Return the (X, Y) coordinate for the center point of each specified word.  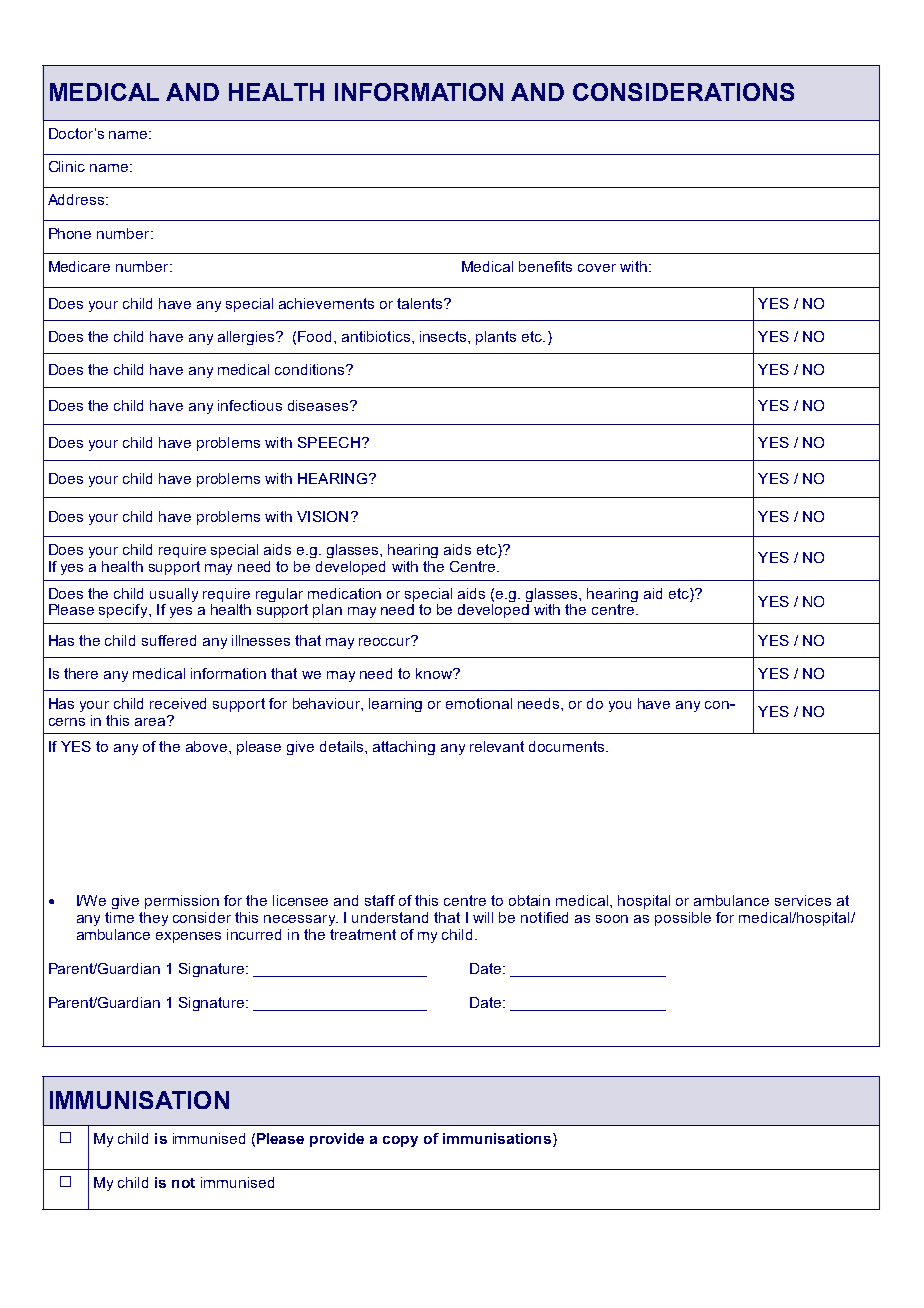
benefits (545, 266)
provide (337, 1140)
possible (683, 919)
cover (597, 268)
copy (400, 1141)
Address (76, 199)
